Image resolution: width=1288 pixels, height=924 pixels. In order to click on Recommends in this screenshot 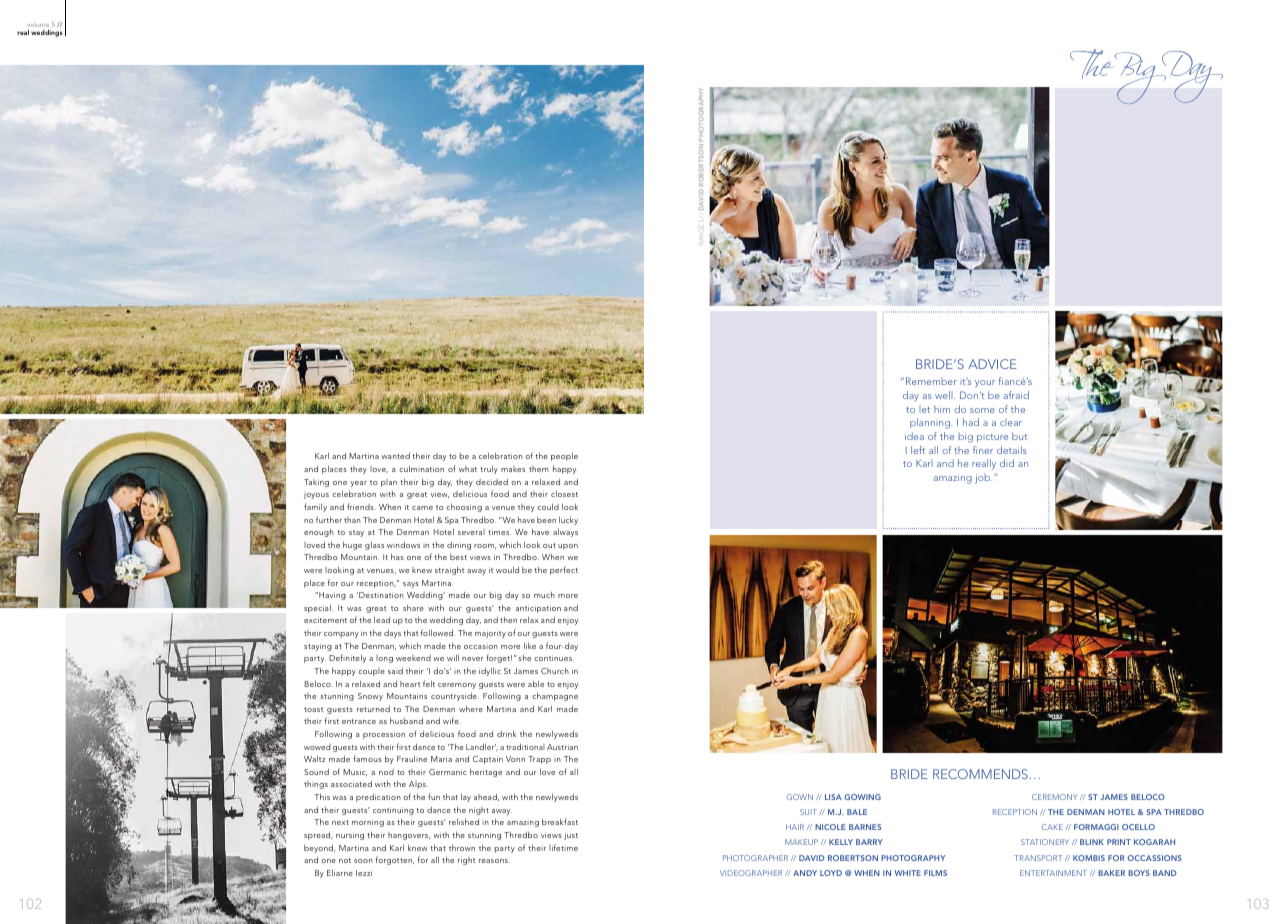, I will do `click(980, 774)`.
